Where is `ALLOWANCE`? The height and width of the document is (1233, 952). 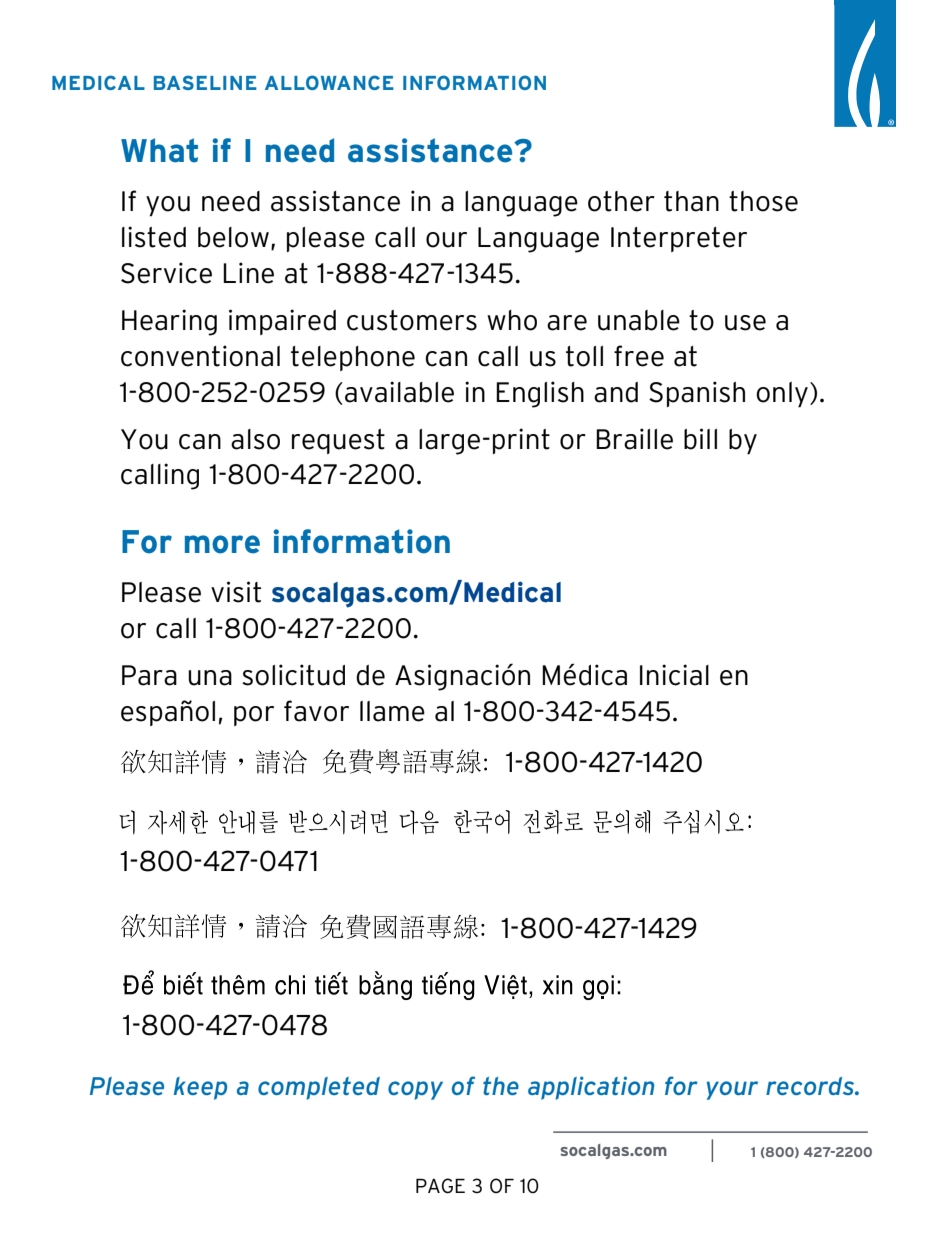
ALLOWANCE is located at coordinates (329, 82).
